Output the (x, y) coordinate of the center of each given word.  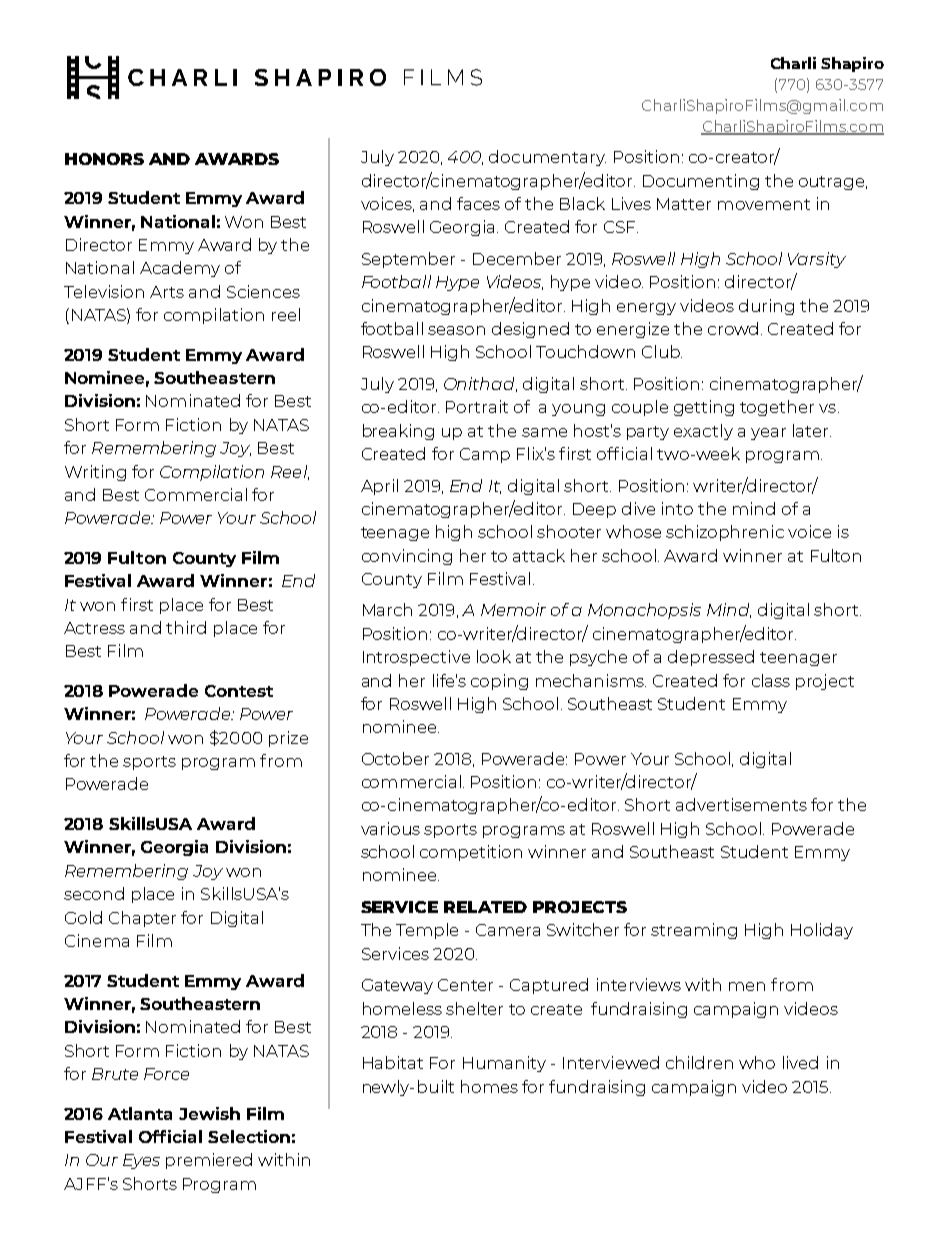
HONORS (104, 159)
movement (764, 204)
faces (478, 203)
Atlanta (140, 1113)
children (699, 1062)
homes (489, 1086)
